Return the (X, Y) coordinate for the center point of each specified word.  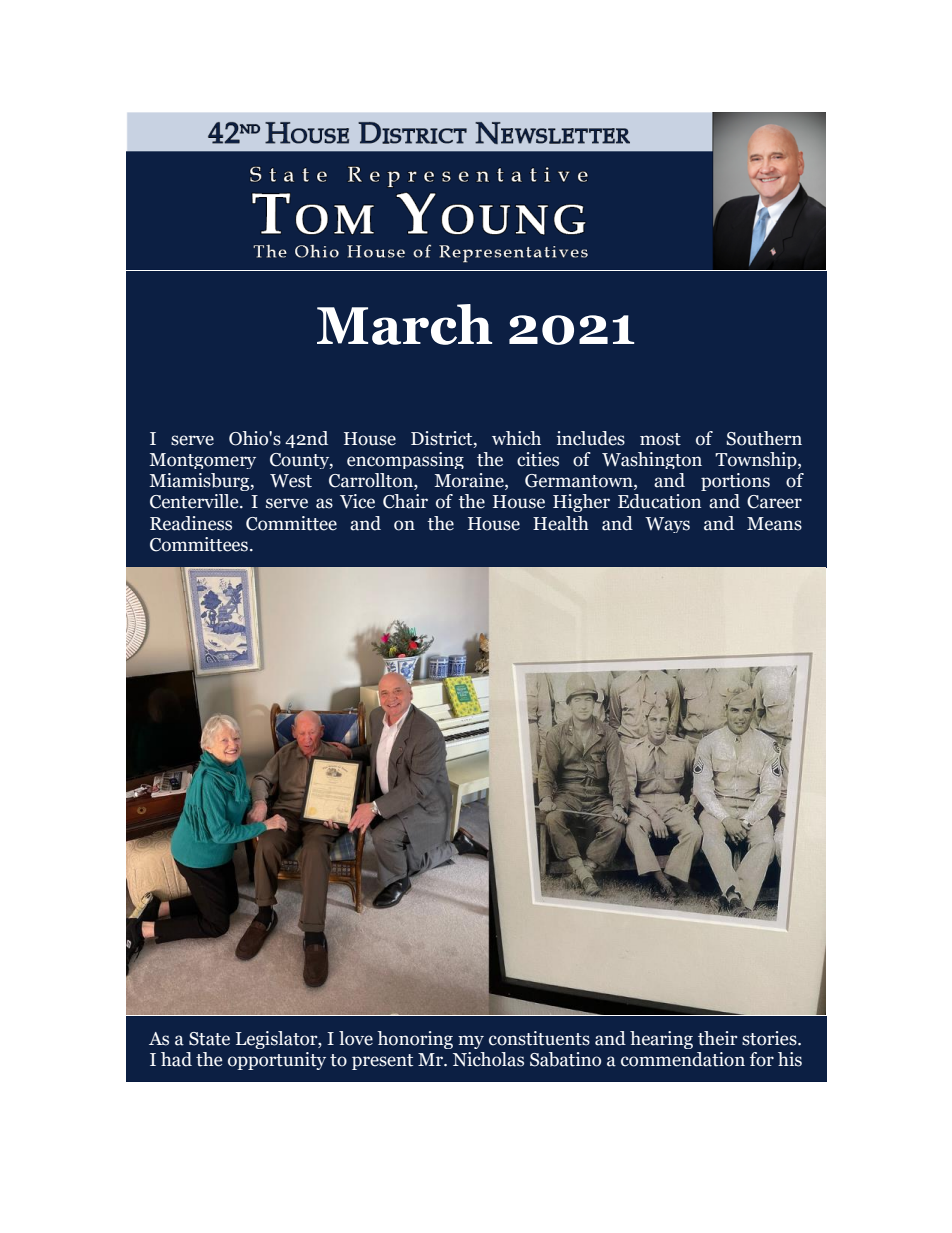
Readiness (191, 523)
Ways (667, 525)
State (209, 1039)
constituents (539, 1038)
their (718, 1038)
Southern (764, 438)
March (404, 324)
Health (561, 523)
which (516, 438)
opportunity (277, 1061)
